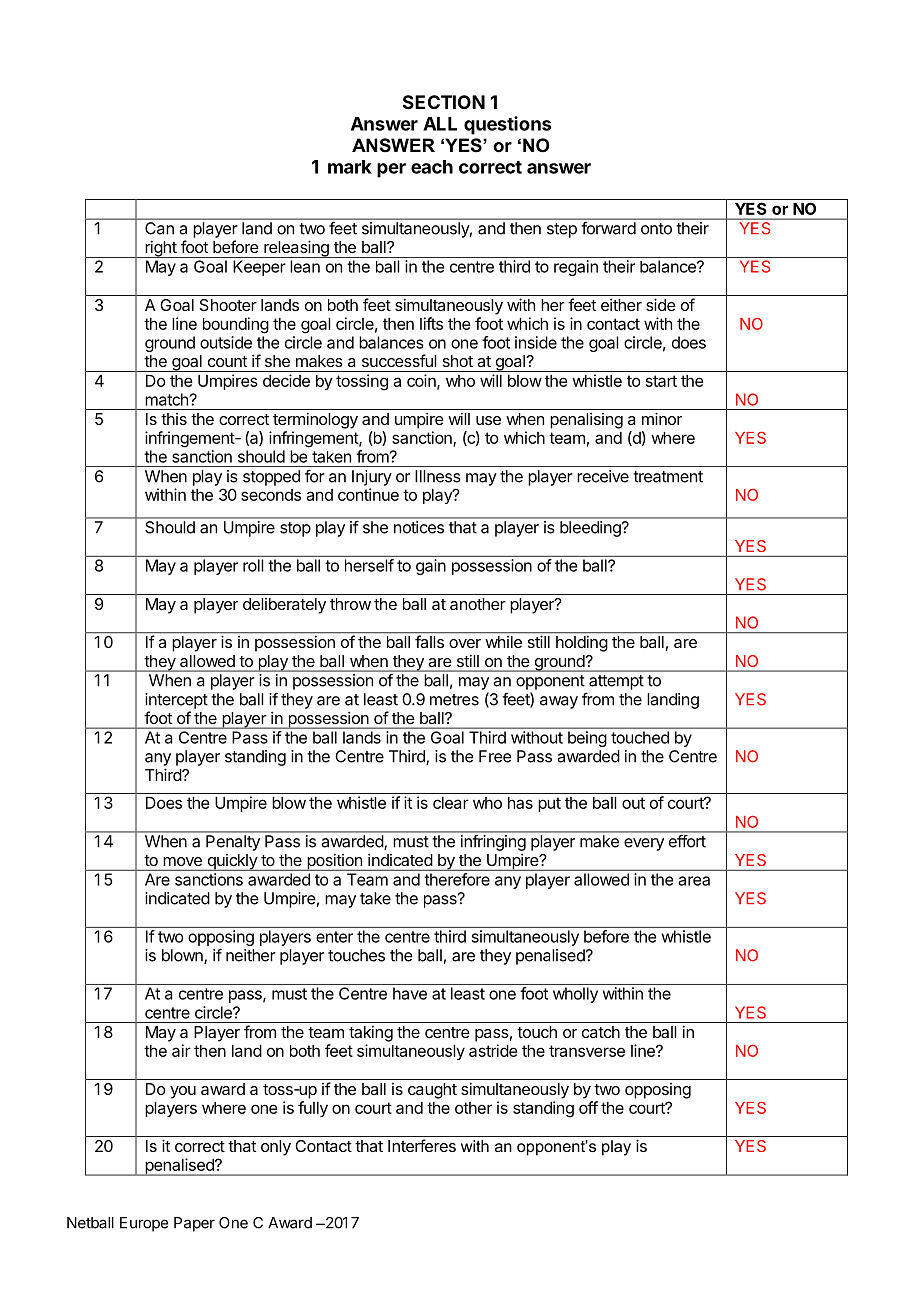  What do you see at coordinates (422, 1145) in the screenshot?
I see `Interferes` at bounding box center [422, 1145].
